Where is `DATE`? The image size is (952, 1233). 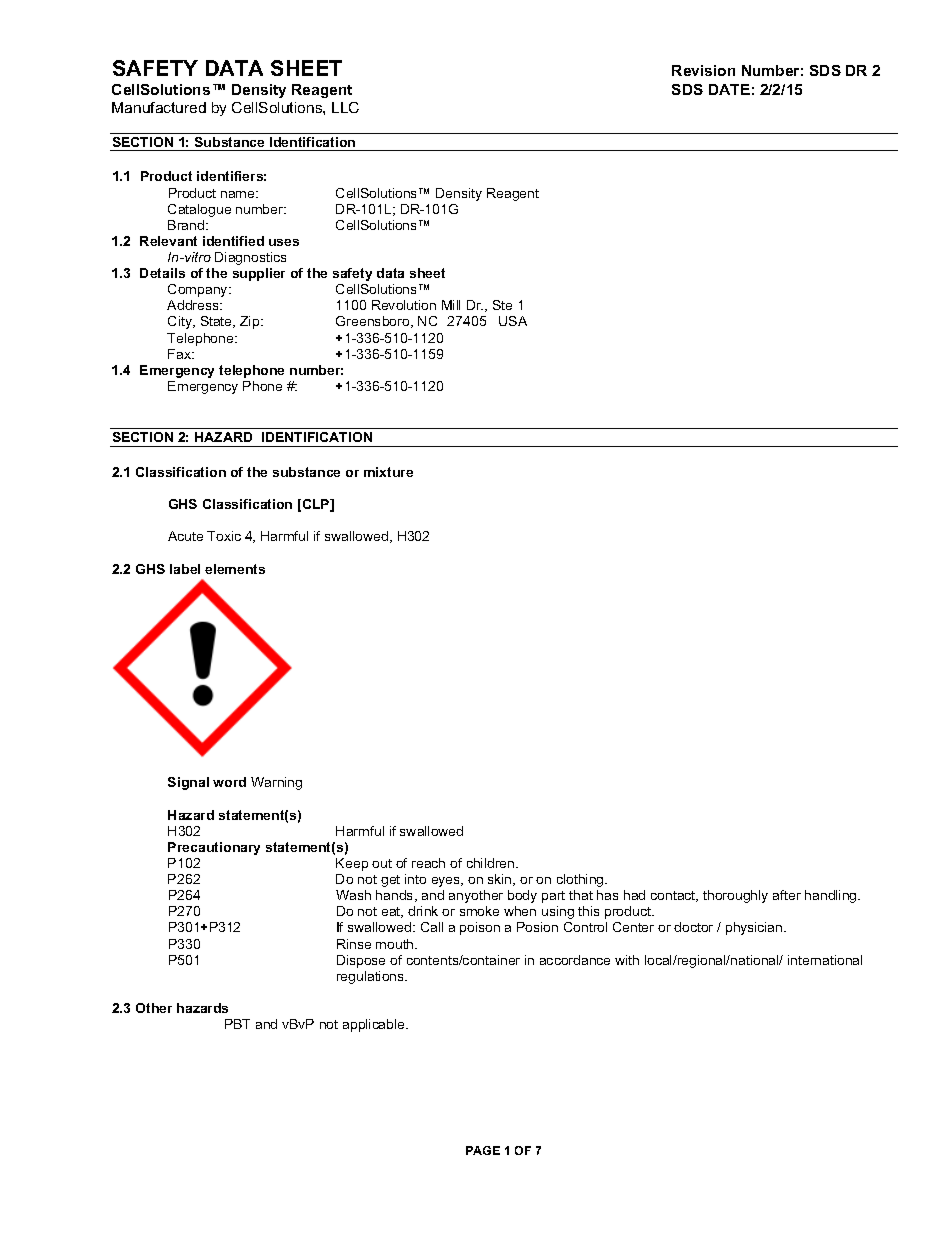 DATE is located at coordinates (729, 89).
